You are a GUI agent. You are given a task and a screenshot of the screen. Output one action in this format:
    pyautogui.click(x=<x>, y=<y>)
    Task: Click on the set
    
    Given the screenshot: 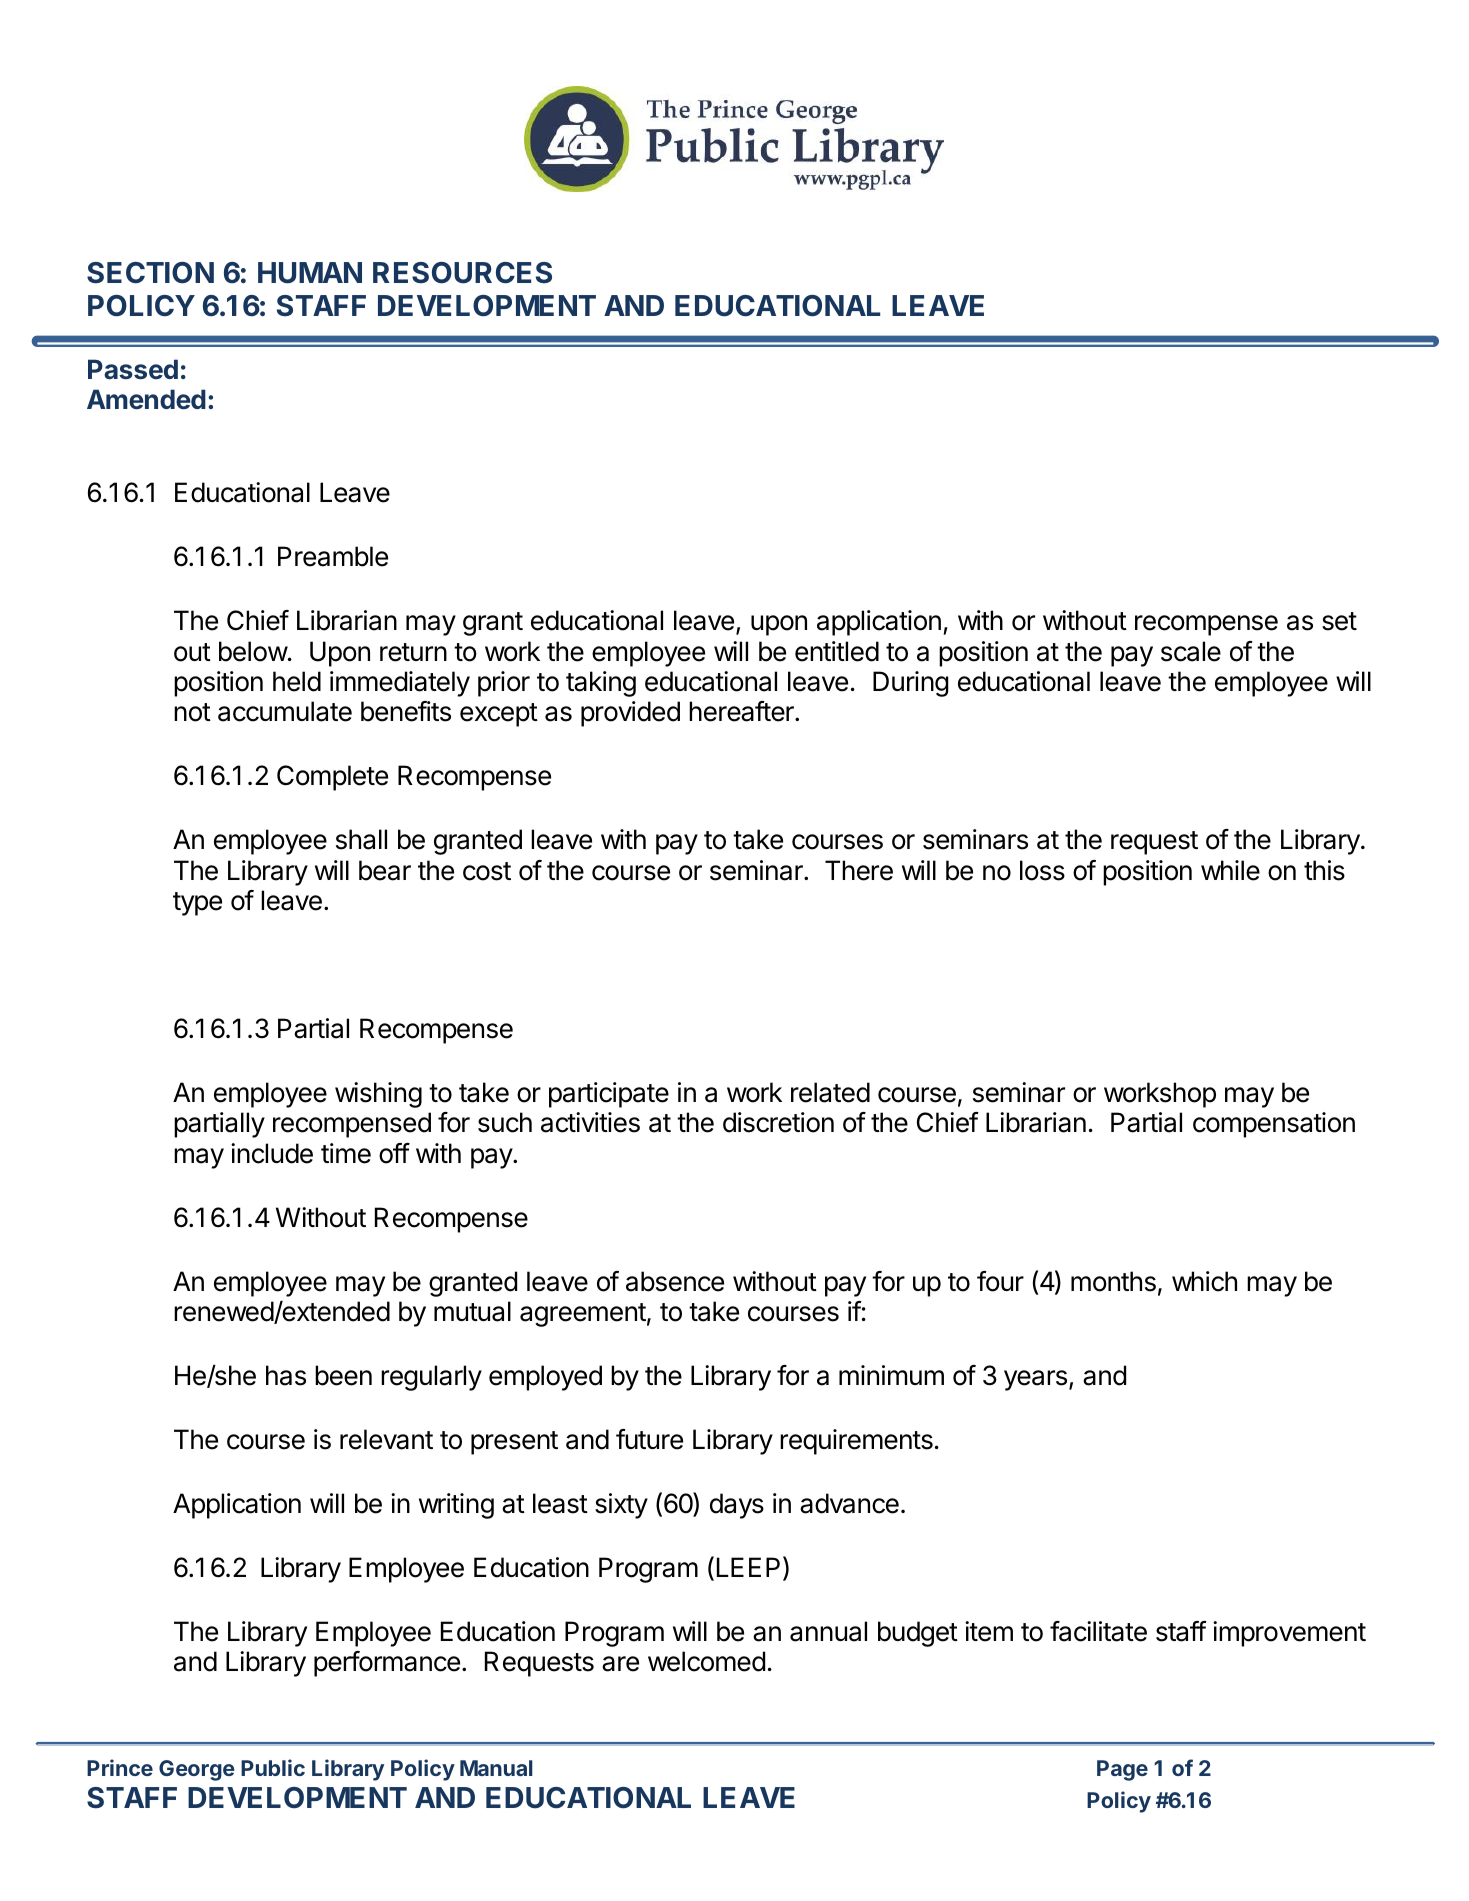 What is the action you would take?
    pyautogui.click(x=1339, y=621)
